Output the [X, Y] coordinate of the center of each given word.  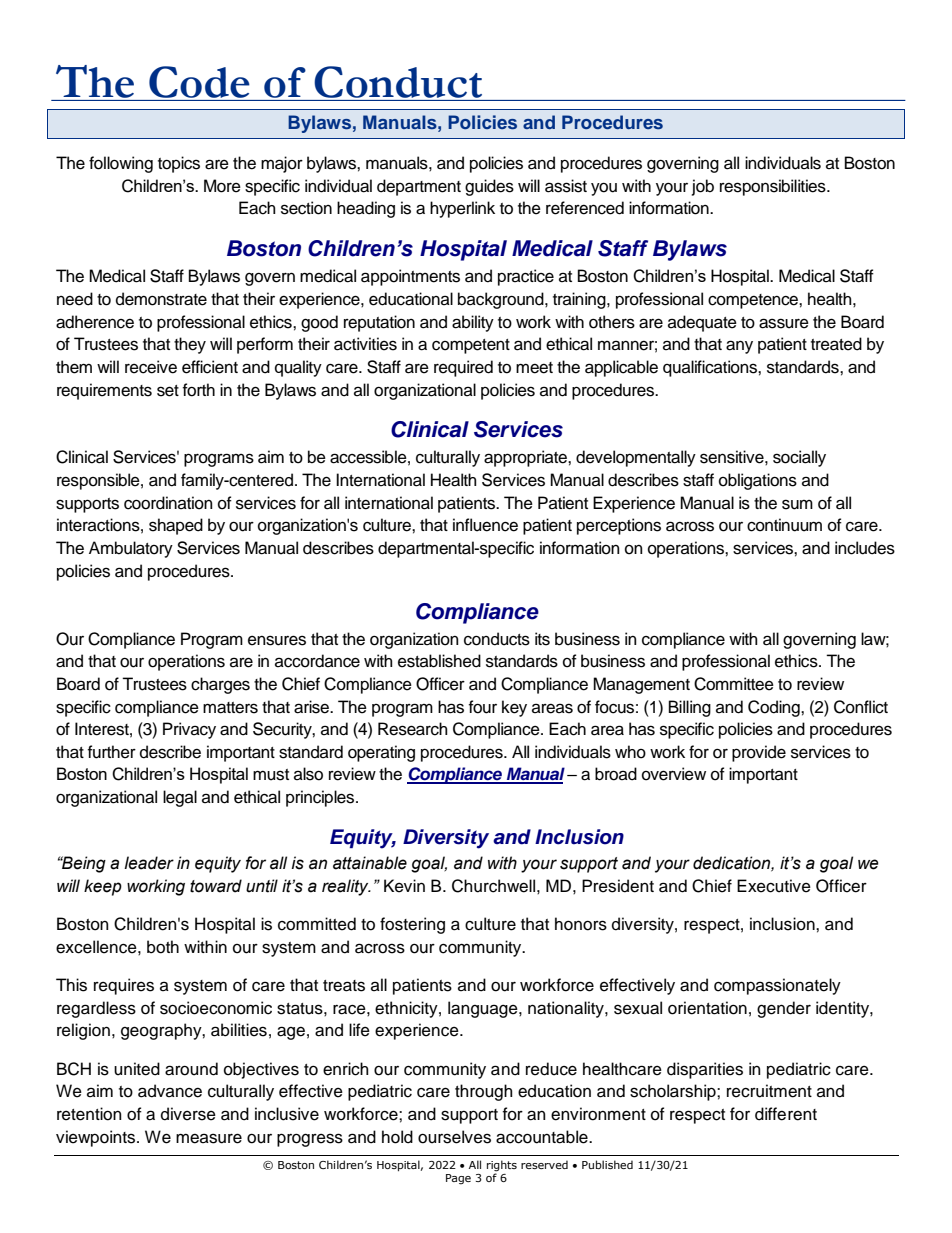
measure [209, 1138]
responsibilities [774, 187]
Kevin [404, 886]
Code [199, 82]
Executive [774, 886]
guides [489, 187]
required [463, 368]
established [439, 661]
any [739, 347]
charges [220, 685]
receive [151, 367]
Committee [734, 684]
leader [149, 863]
